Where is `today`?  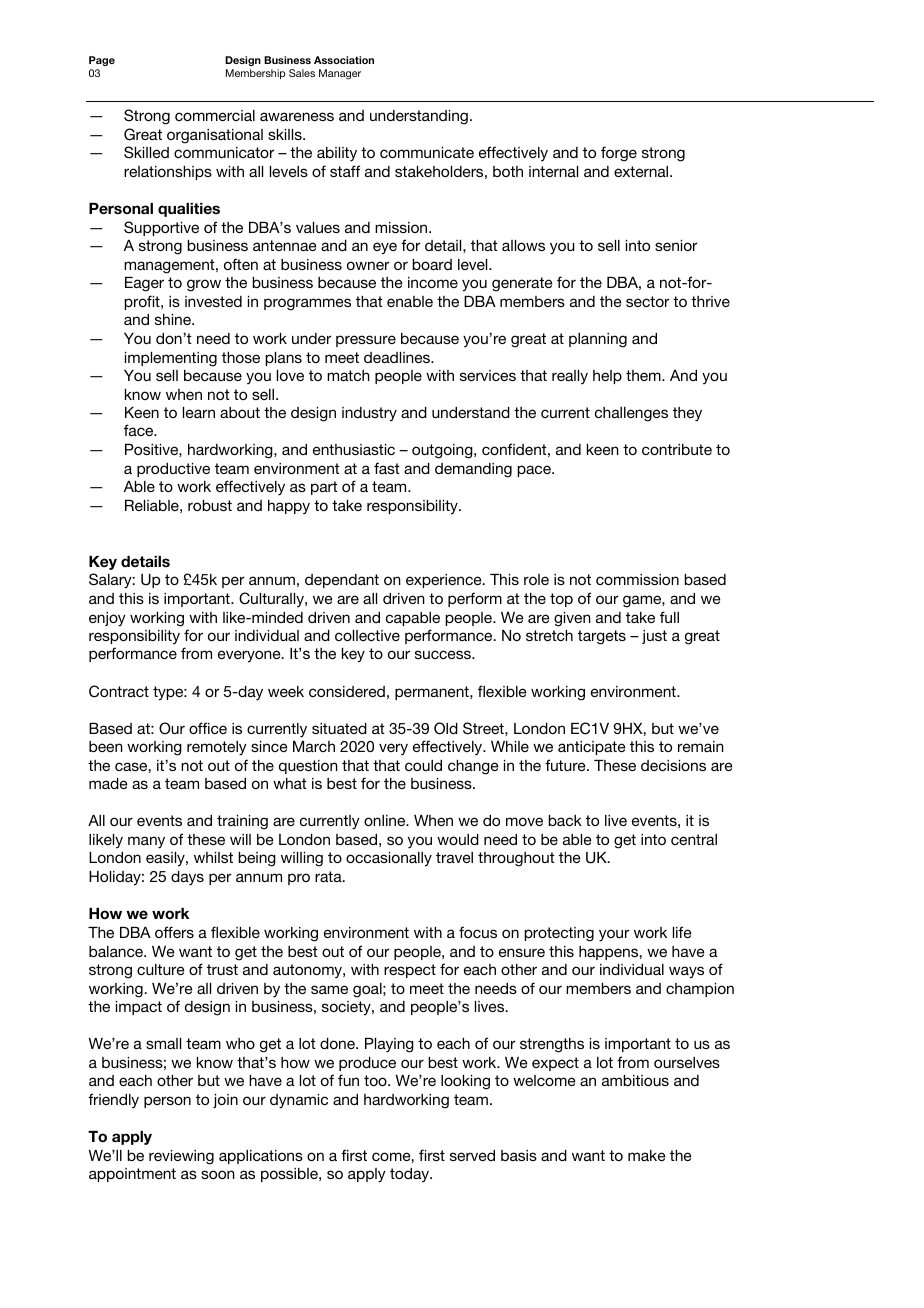
today is located at coordinates (411, 1175).
